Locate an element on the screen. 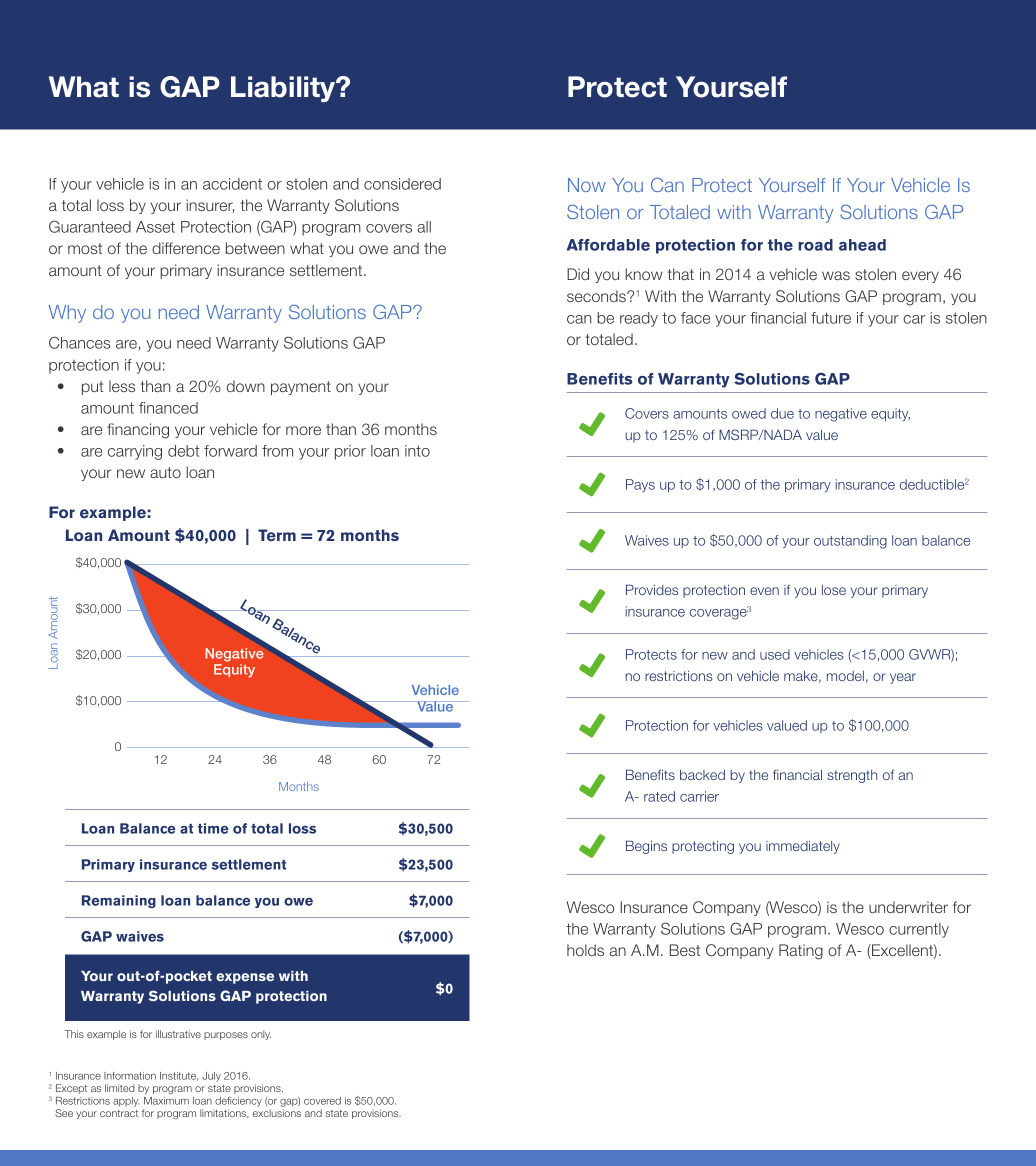 This screenshot has height=1166, width=1036. Rating is located at coordinates (801, 952).
